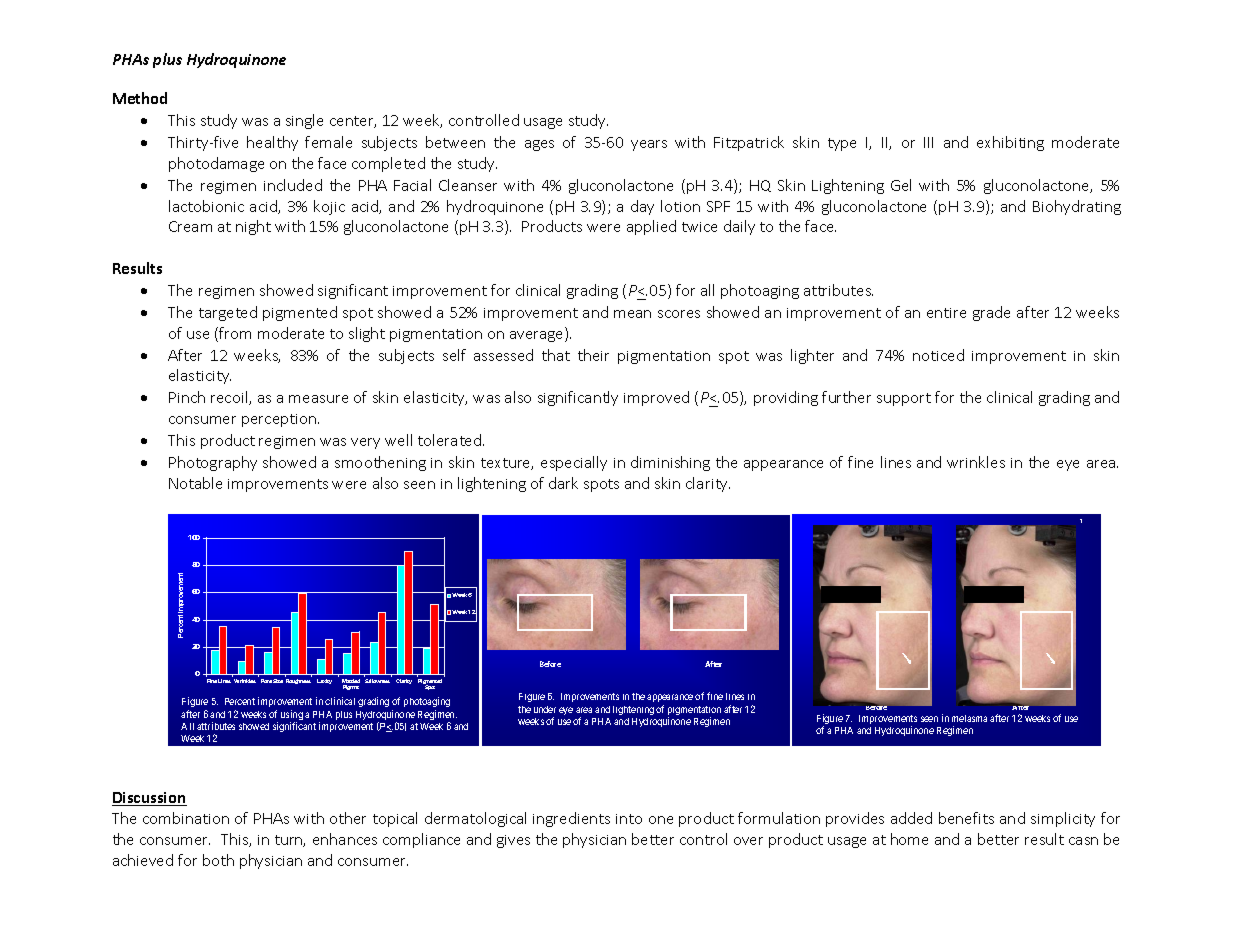 The image size is (1233, 952). I want to click on Pore, so click(266, 681).
